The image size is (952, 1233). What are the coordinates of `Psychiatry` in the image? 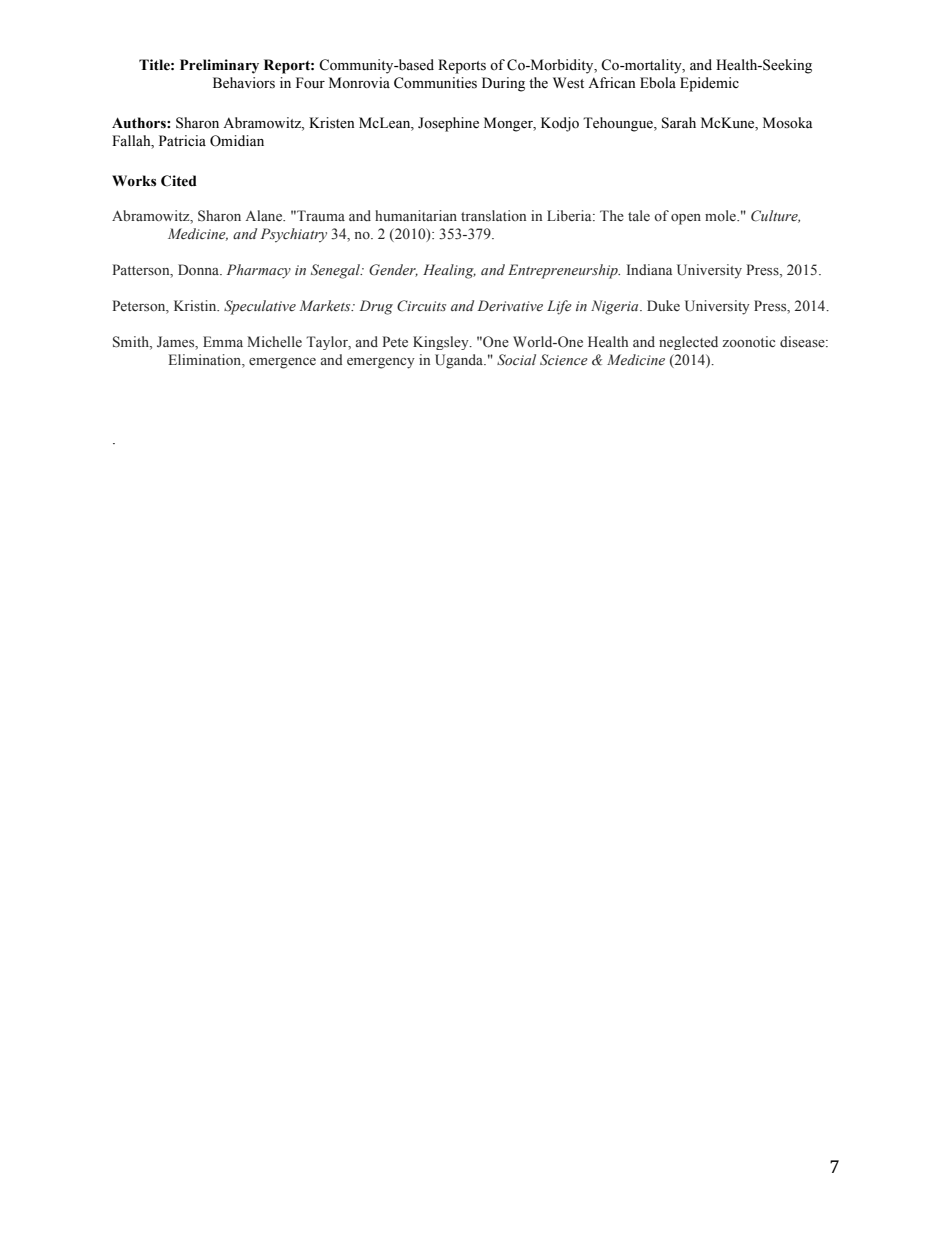 It's located at (294, 235).
